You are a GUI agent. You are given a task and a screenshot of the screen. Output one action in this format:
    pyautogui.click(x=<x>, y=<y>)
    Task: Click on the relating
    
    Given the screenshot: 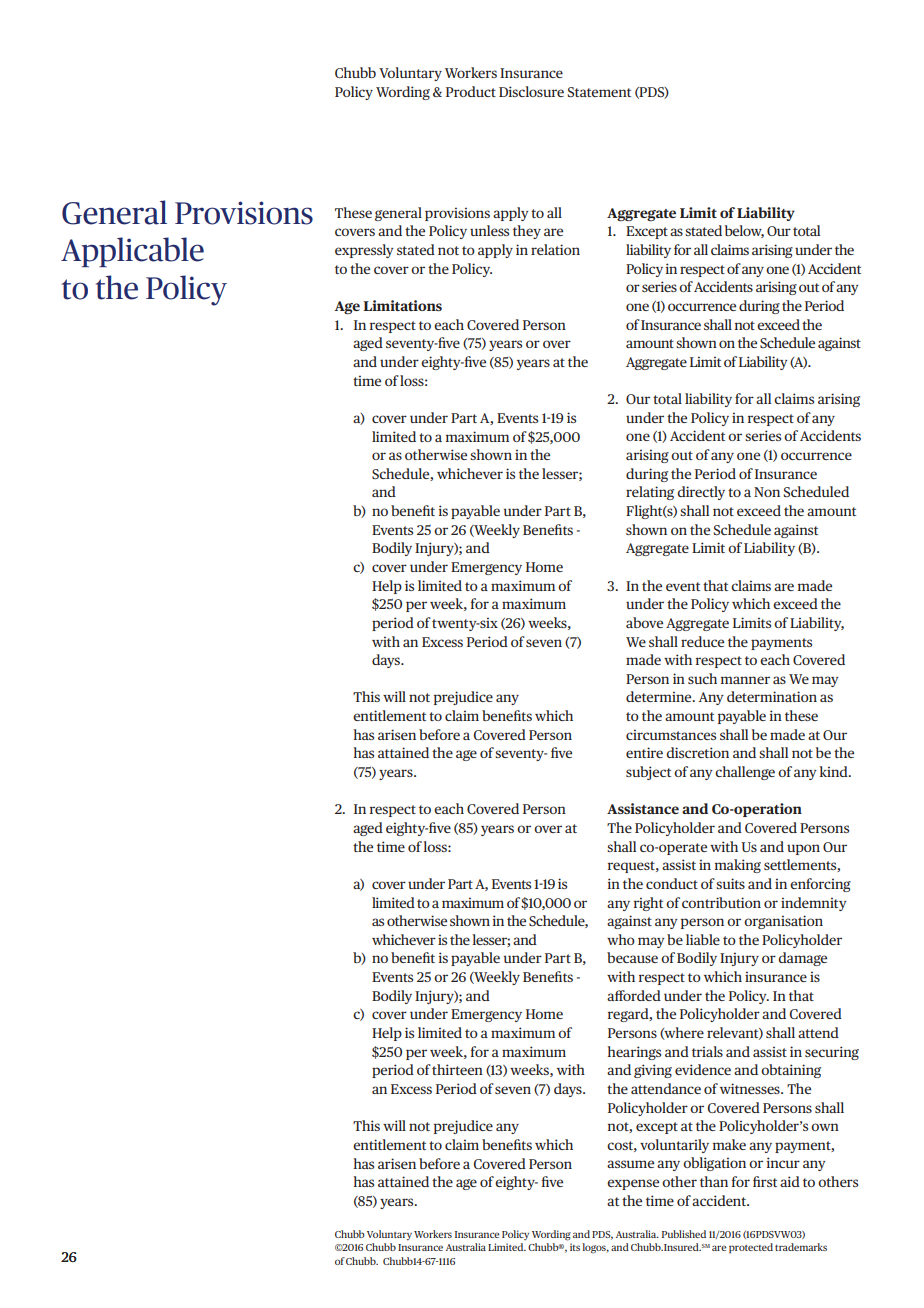 What is the action you would take?
    pyautogui.click(x=650, y=493)
